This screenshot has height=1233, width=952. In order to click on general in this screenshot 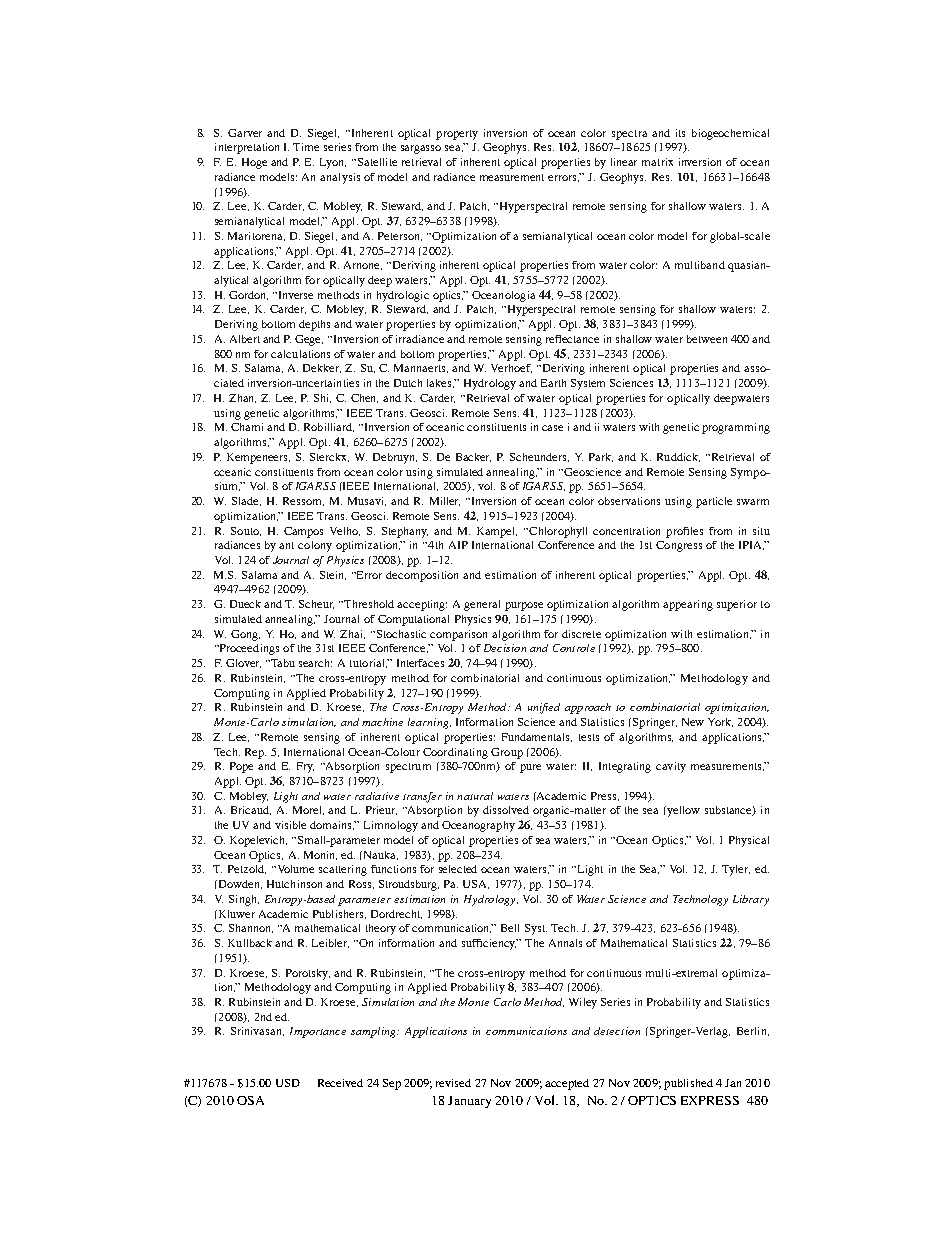, I will do `click(482, 605)`.
